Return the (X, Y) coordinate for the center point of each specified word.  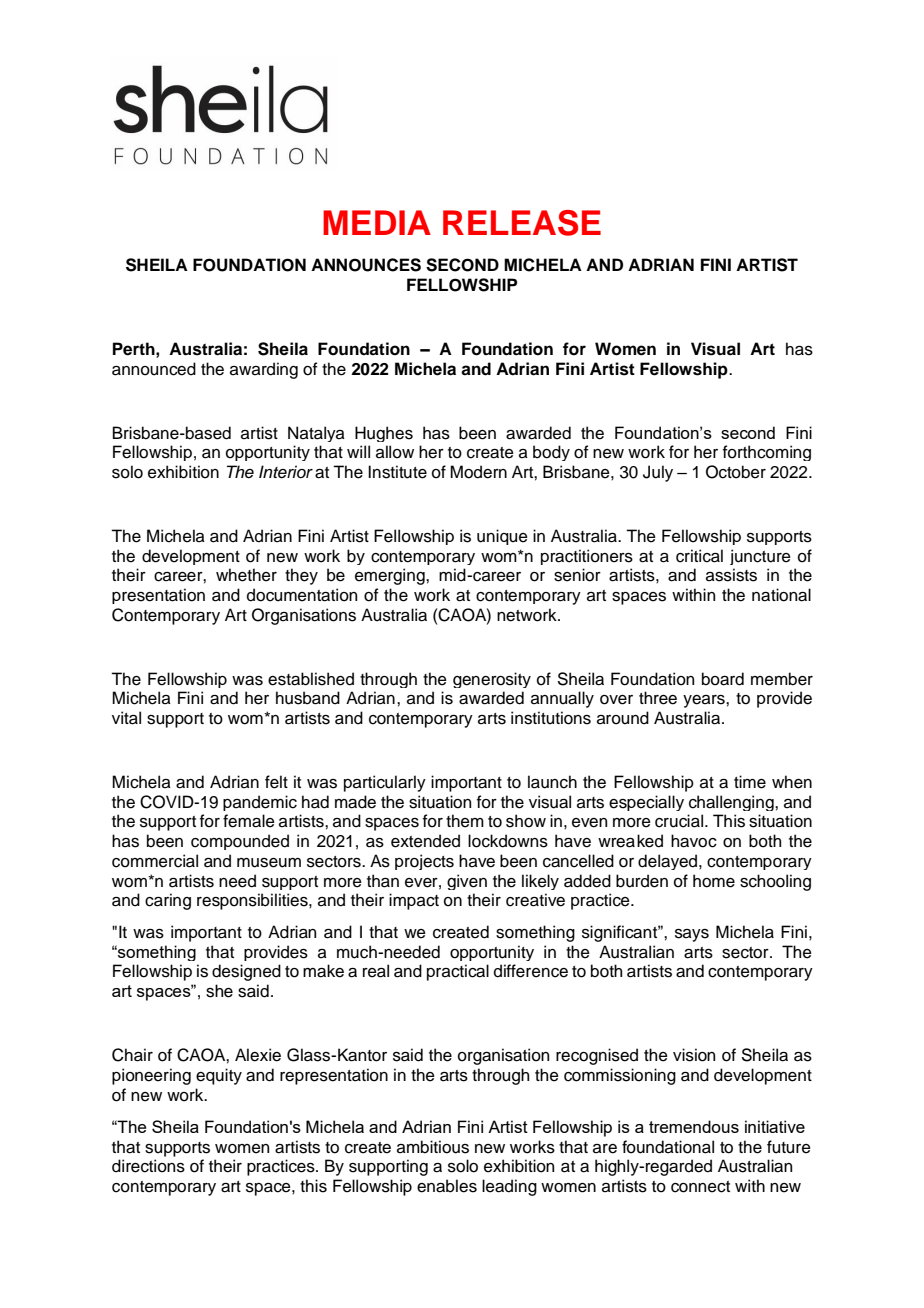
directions (148, 1166)
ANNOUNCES (366, 265)
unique (502, 537)
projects (424, 862)
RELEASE (522, 223)
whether (246, 575)
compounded (240, 842)
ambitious (433, 1147)
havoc (694, 841)
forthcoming (767, 453)
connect (700, 1187)
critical (699, 556)
